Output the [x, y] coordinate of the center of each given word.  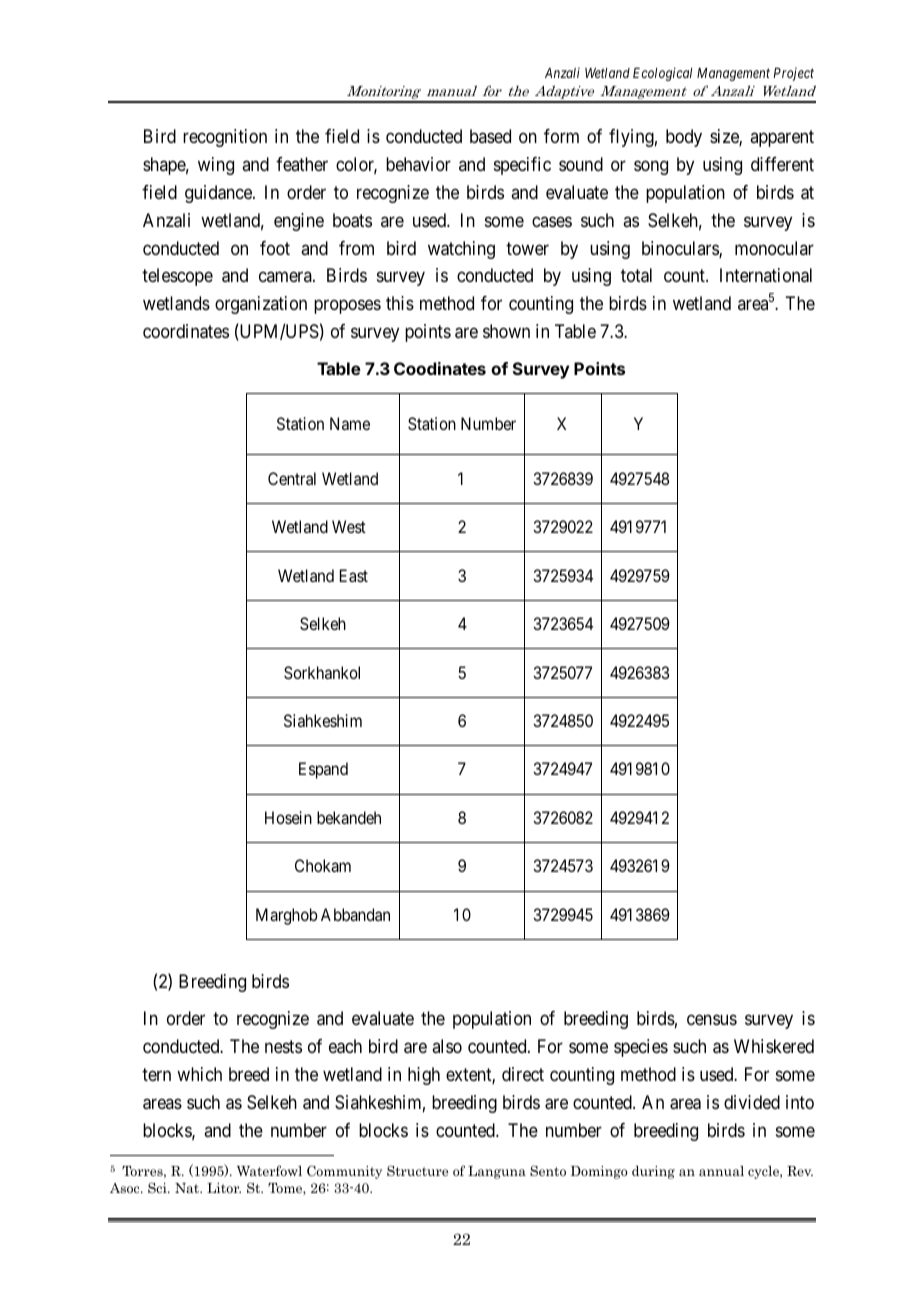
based [490, 136]
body [684, 138]
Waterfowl [269, 1170]
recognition [225, 138]
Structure [417, 1170]
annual [721, 1171]
